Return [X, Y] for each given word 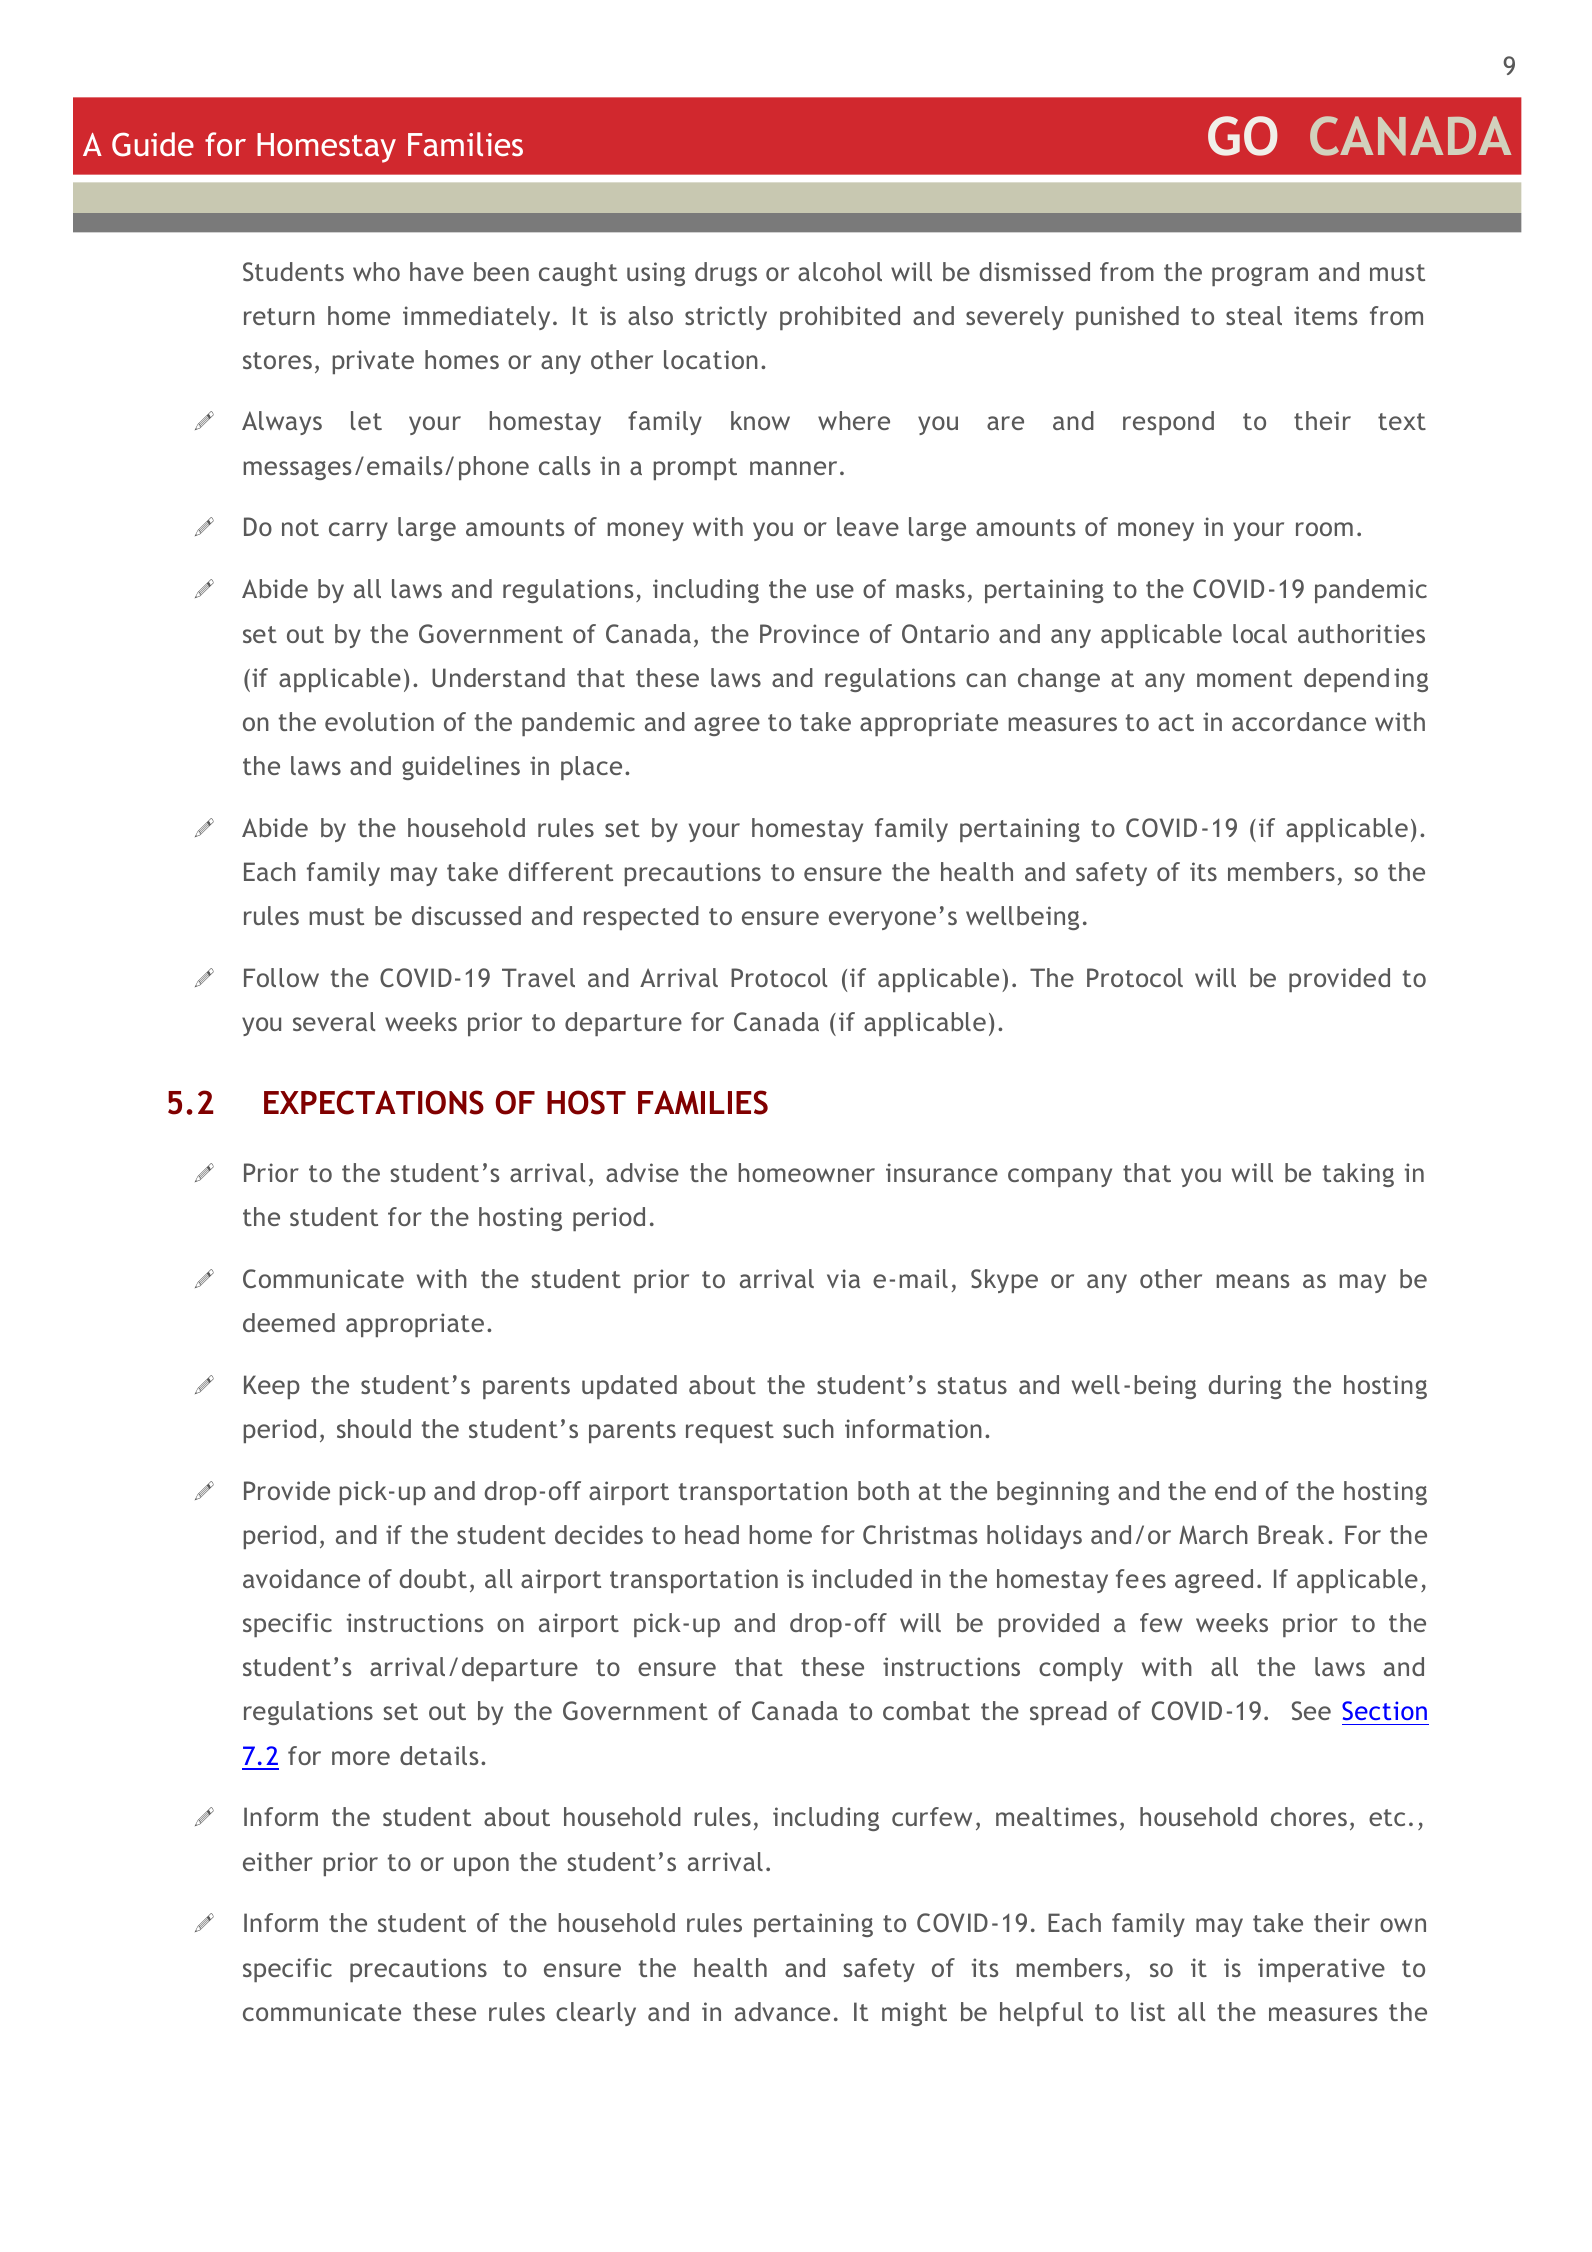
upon [481, 1866]
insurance [942, 1172]
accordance [1299, 721]
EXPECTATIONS [374, 1102]
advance [782, 2011]
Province [809, 633]
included [862, 1578]
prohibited [840, 318]
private [373, 362]
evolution [379, 721]
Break [1291, 1534]
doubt [433, 1578]
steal [1254, 315]
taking [1358, 1175]
